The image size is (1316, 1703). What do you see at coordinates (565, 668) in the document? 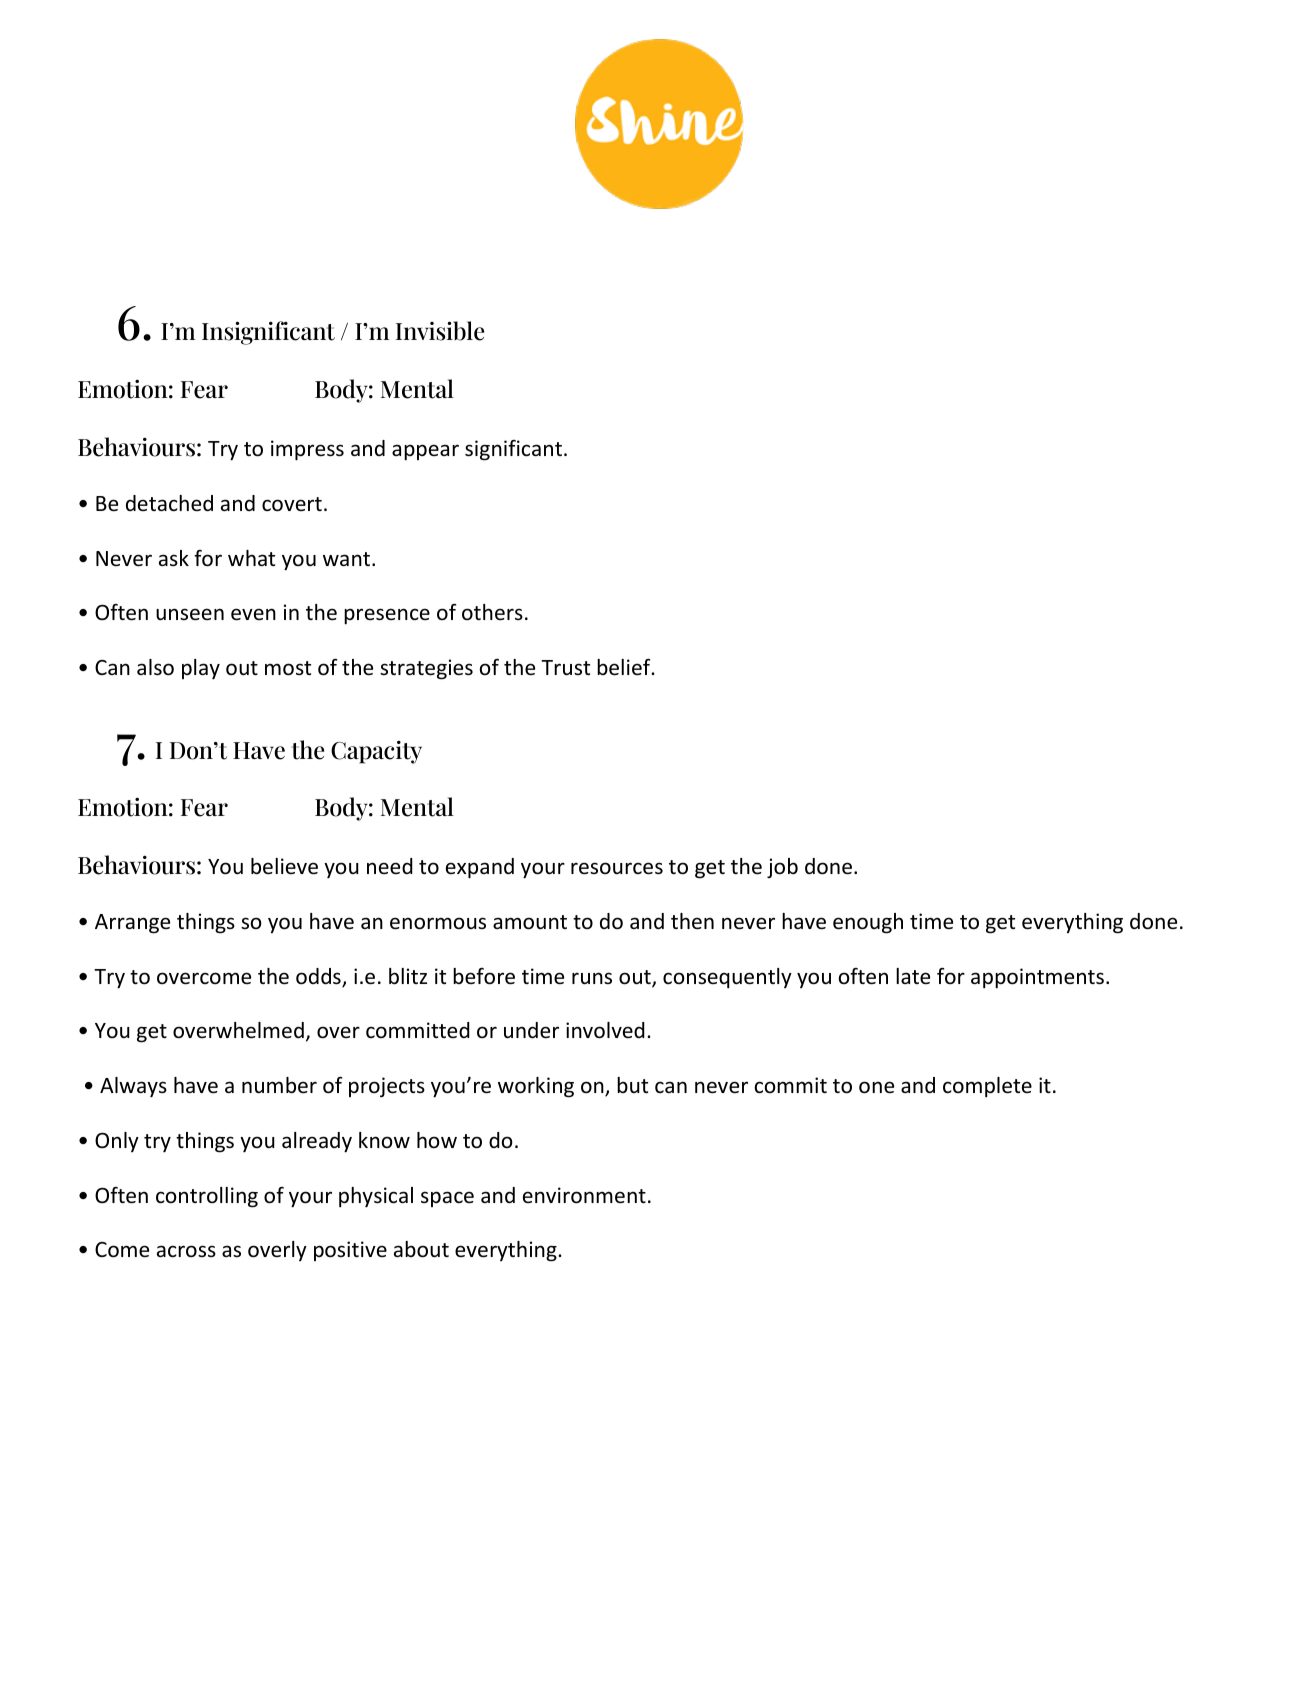
I see `Trust` at bounding box center [565, 668].
